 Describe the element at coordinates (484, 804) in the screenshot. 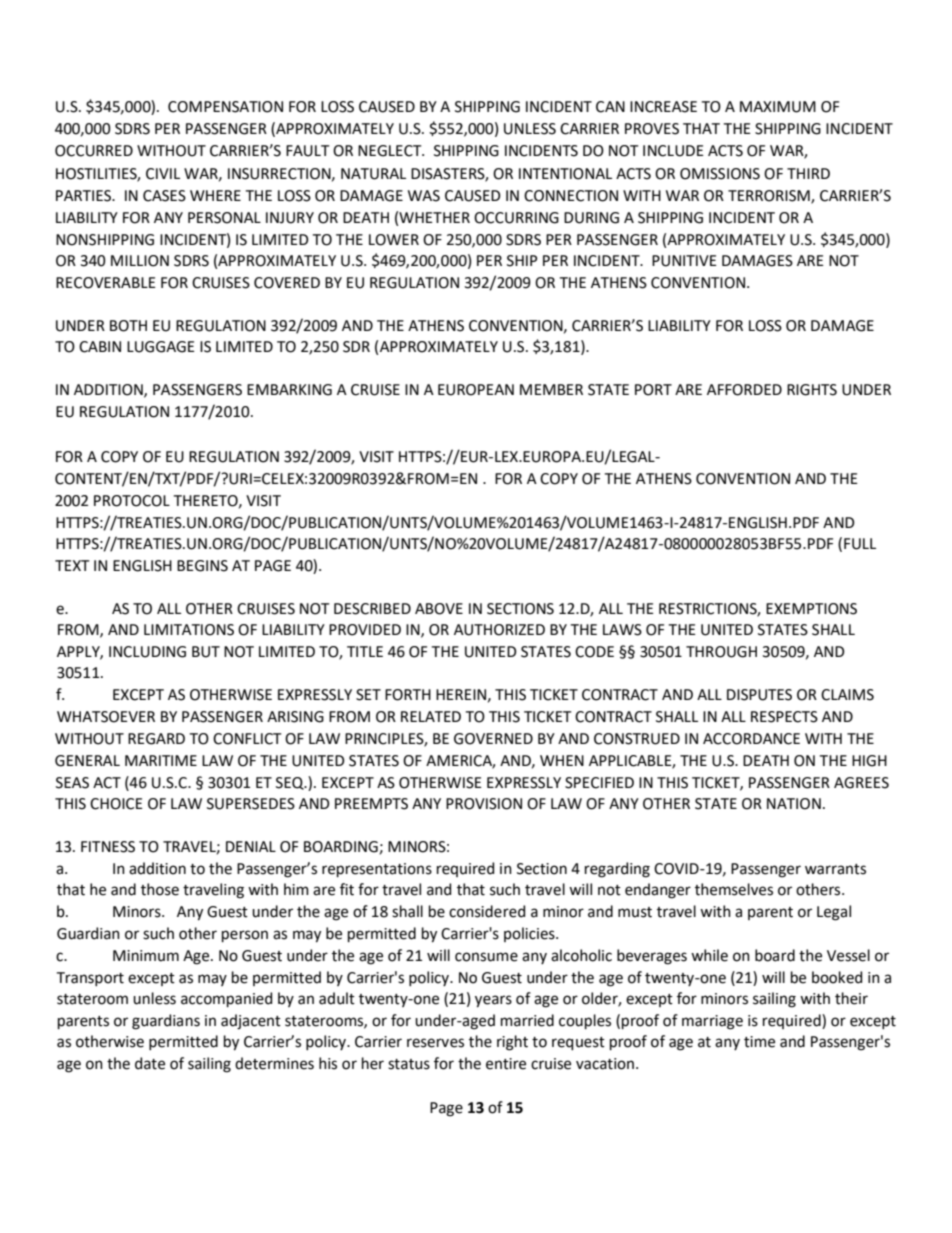

I see `PROVISION` at that location.
